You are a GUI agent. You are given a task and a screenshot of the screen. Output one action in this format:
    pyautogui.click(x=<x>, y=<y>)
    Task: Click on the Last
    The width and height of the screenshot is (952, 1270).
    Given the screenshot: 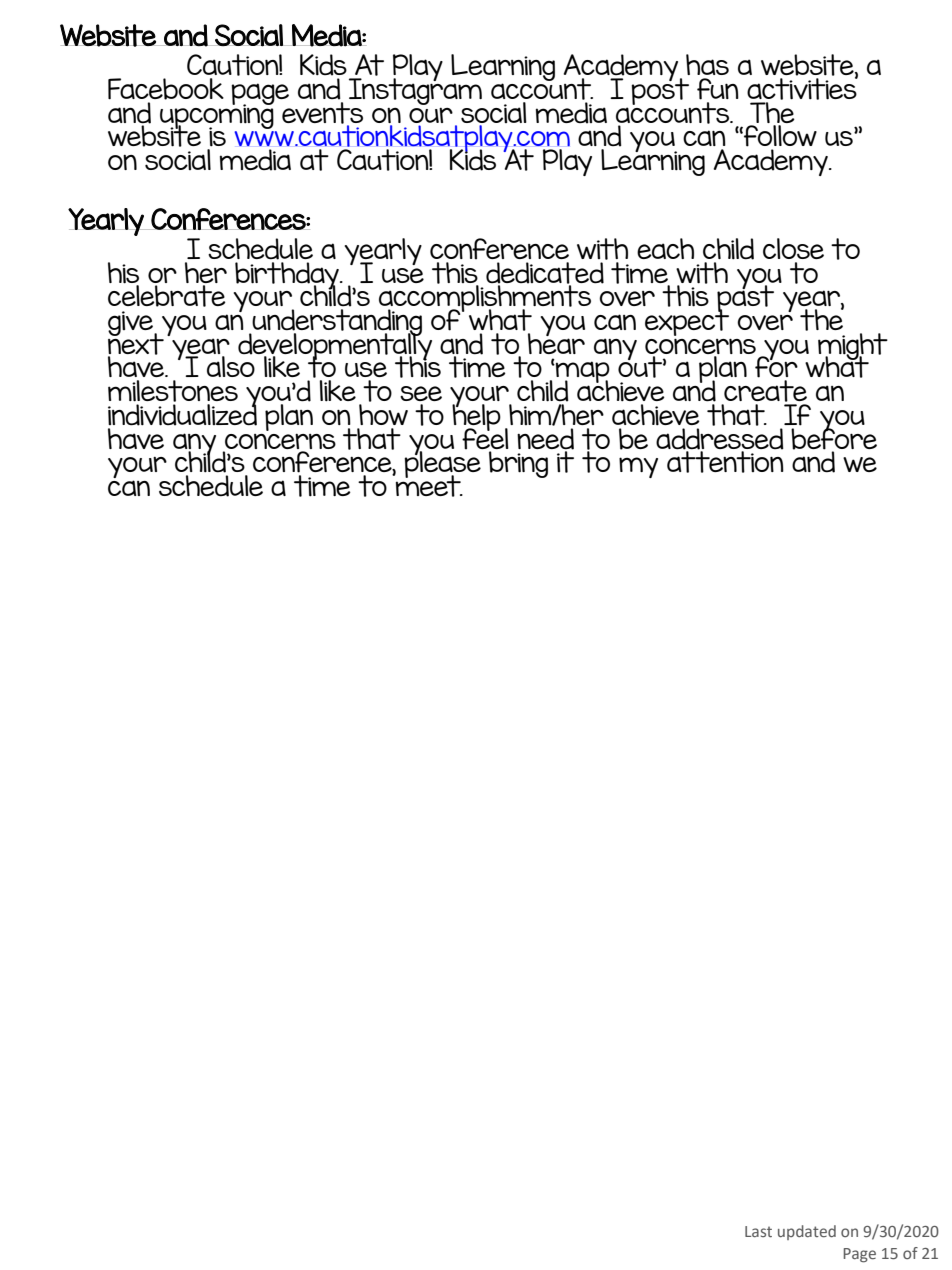 What is the action you would take?
    pyautogui.click(x=758, y=1231)
